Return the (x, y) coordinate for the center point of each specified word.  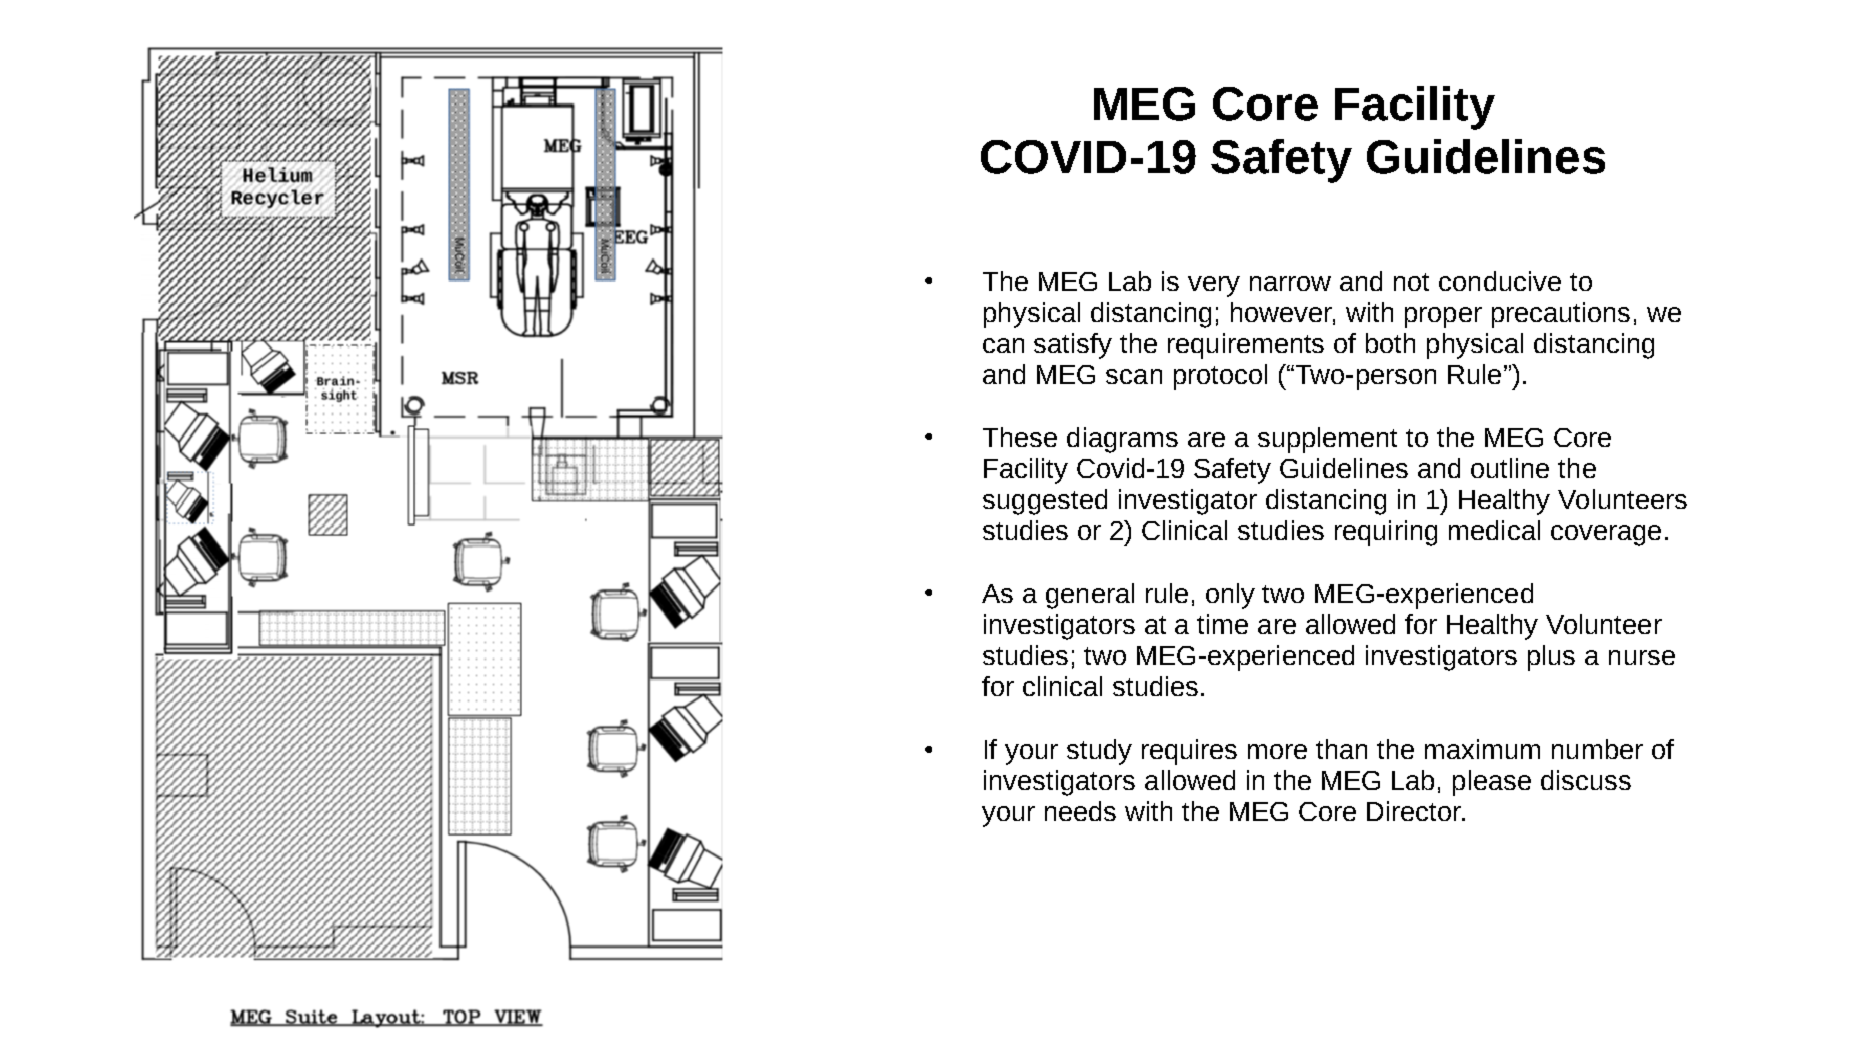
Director (1415, 811)
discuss (1586, 780)
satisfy (1073, 346)
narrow (1290, 283)
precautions (1561, 315)
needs (1080, 811)
